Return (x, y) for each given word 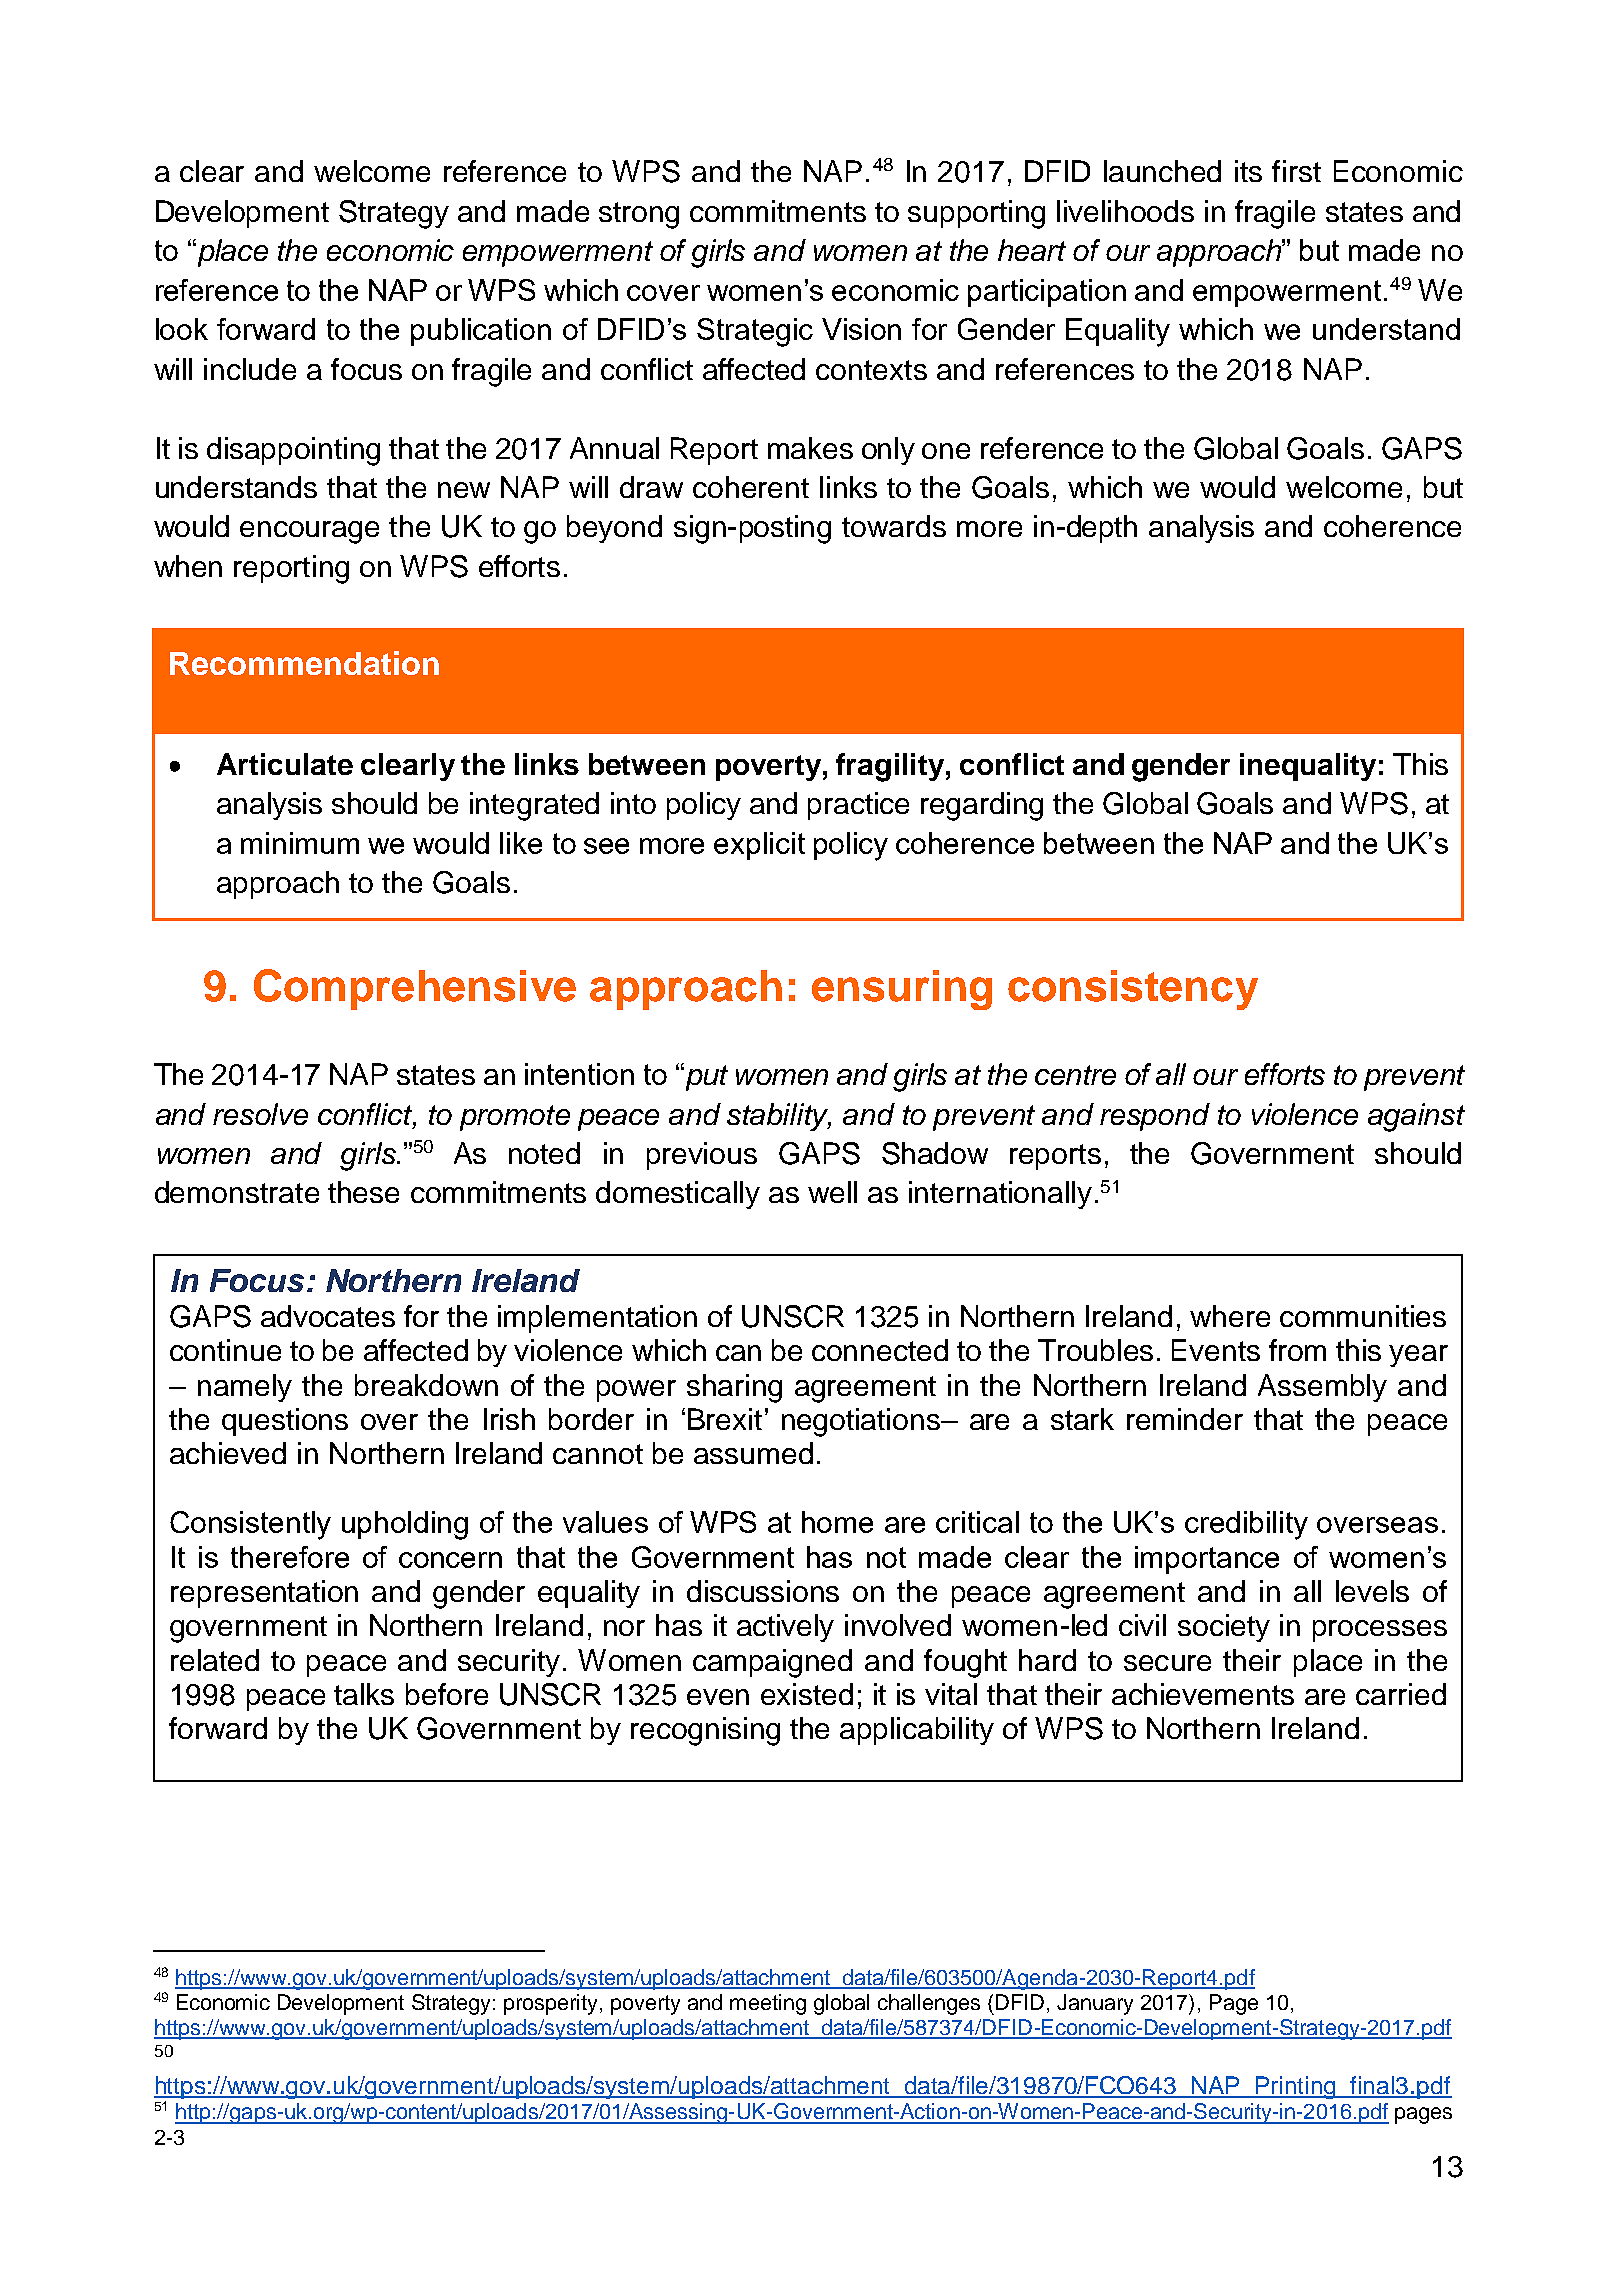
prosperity (552, 2004)
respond (1155, 1117)
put (705, 1077)
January (1095, 2004)
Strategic (755, 332)
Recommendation (304, 663)
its (1248, 171)
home (837, 1522)
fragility (890, 767)
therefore (290, 1557)
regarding (982, 806)
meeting (768, 2004)
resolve (260, 1114)
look (182, 329)
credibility (1246, 1525)
